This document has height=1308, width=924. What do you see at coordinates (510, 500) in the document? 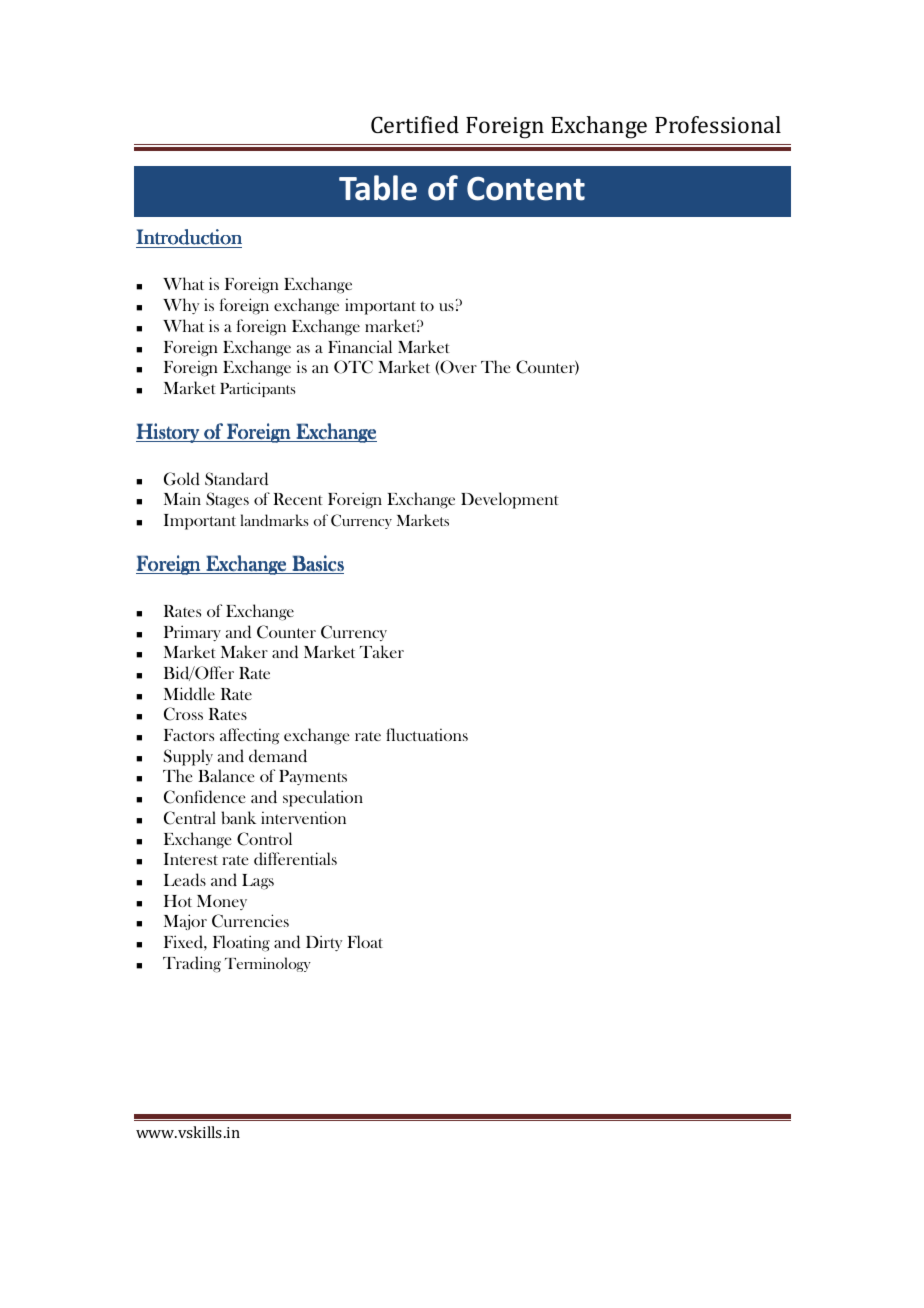
I see `Development` at bounding box center [510, 500].
